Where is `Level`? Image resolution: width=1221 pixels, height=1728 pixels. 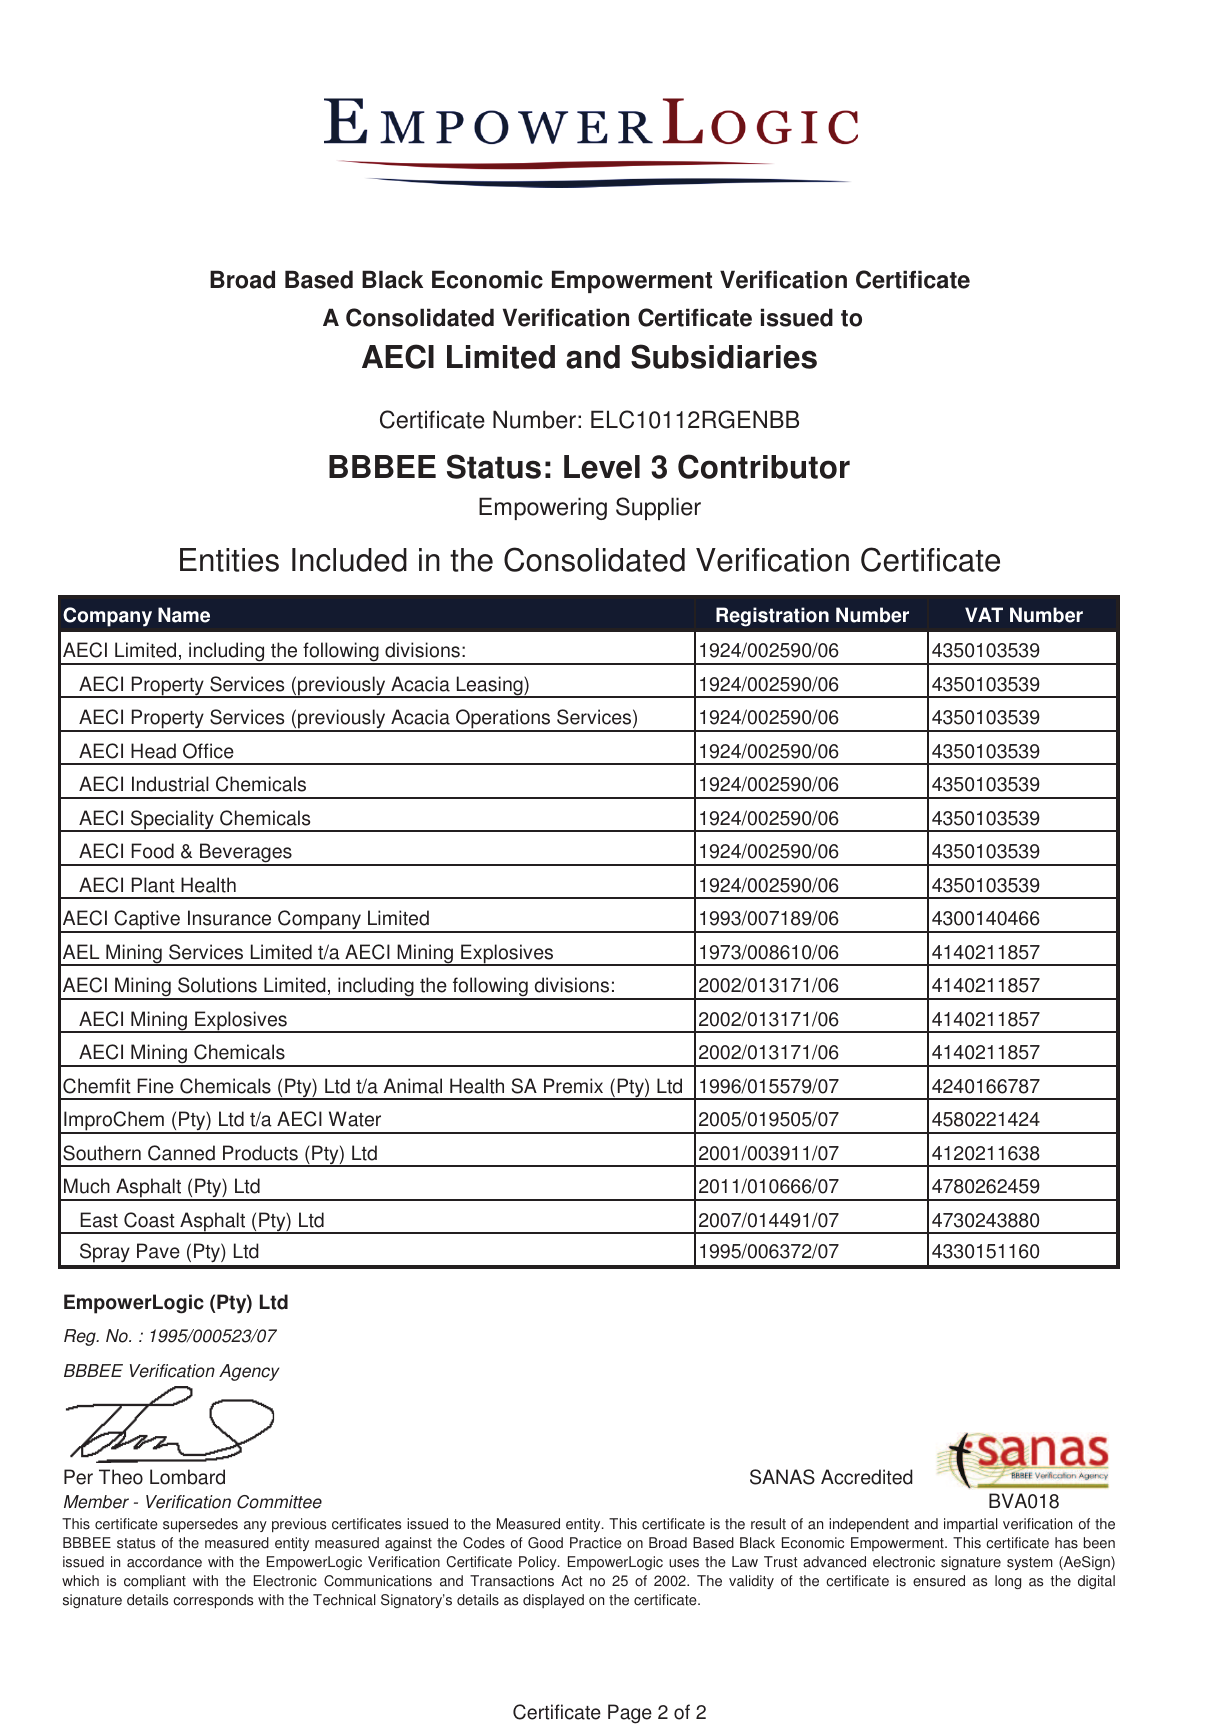
Level is located at coordinates (602, 467).
